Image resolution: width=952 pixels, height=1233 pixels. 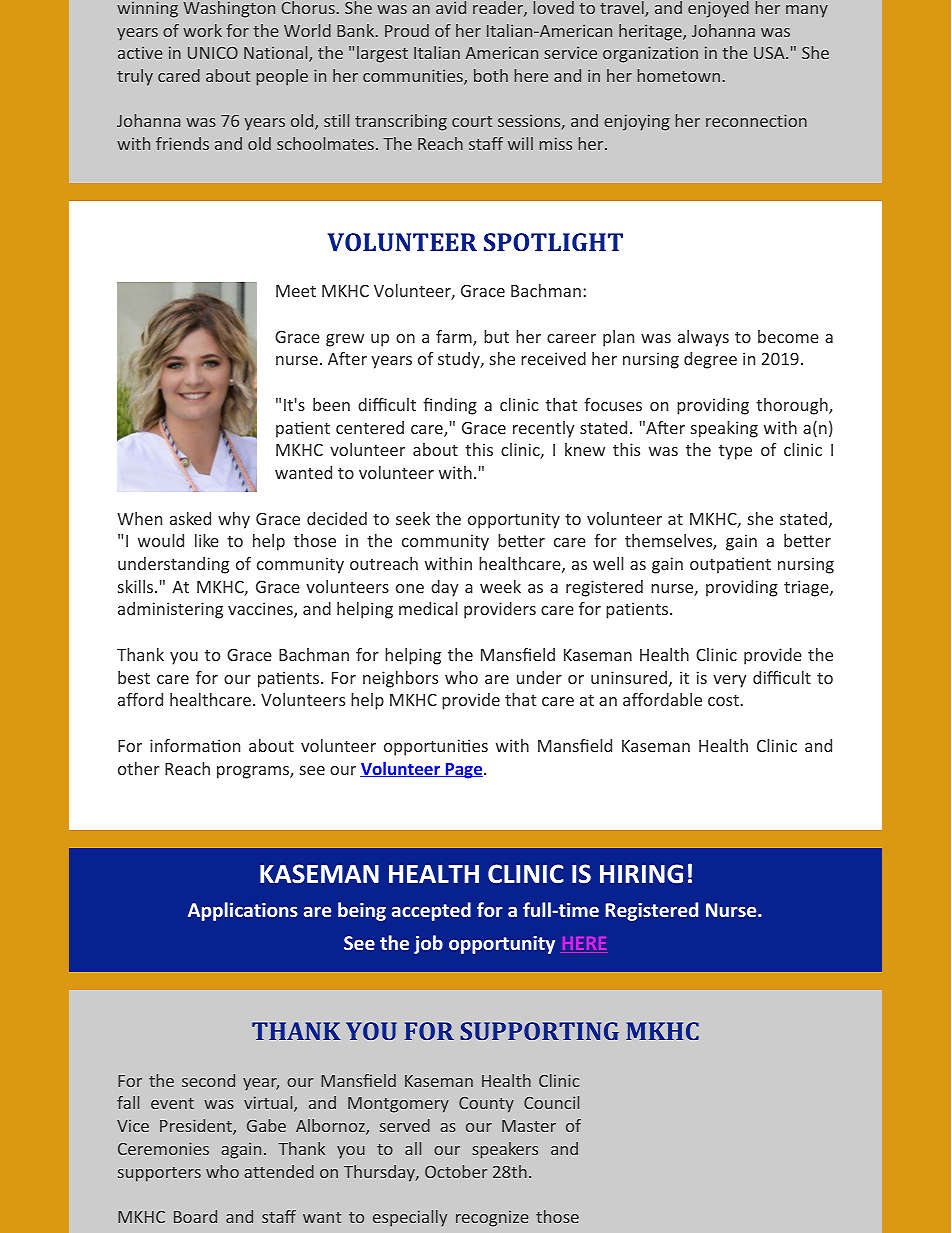 I want to click on both, so click(x=491, y=75).
